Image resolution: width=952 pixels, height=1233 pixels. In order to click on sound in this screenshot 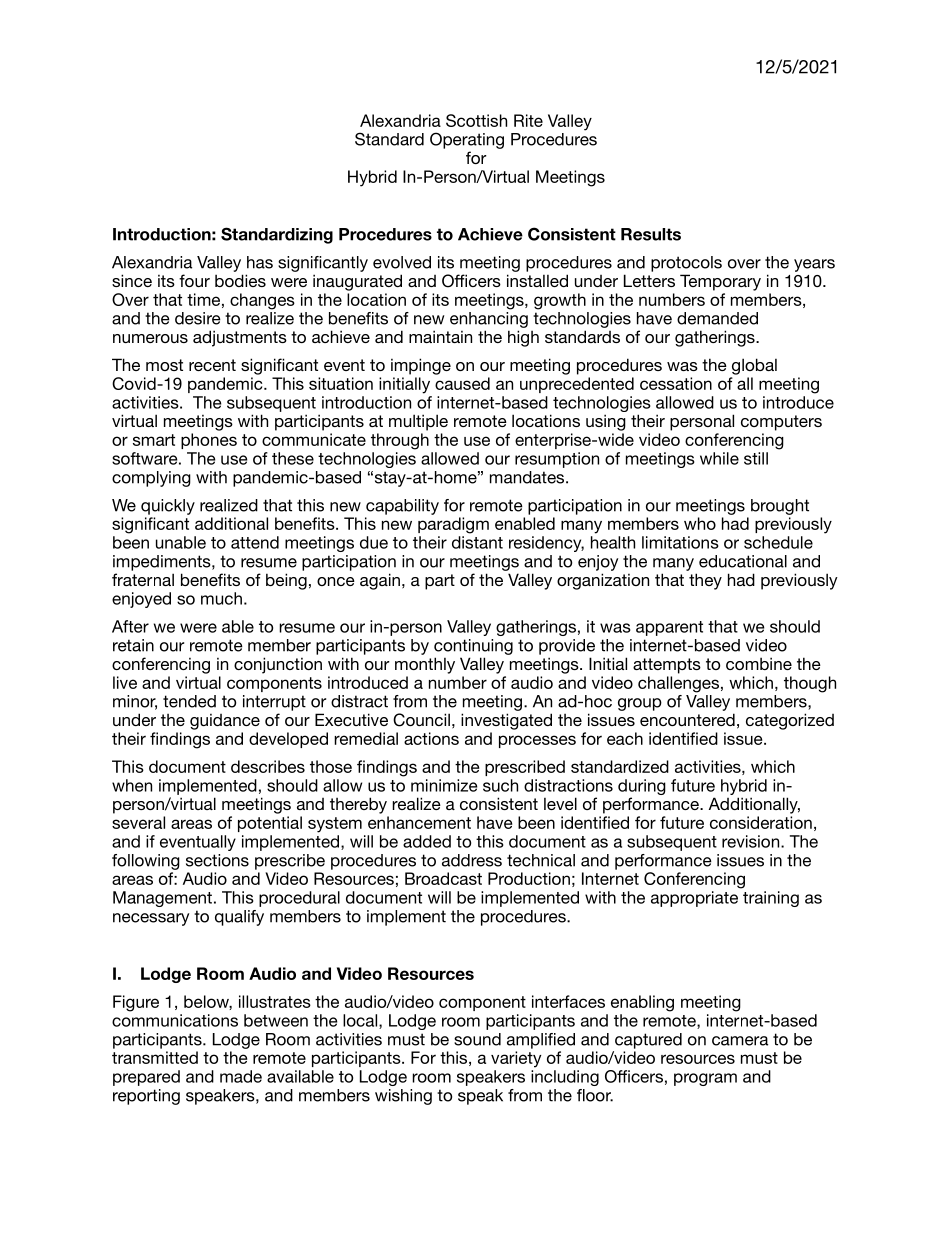, I will do `click(477, 1039)`.
